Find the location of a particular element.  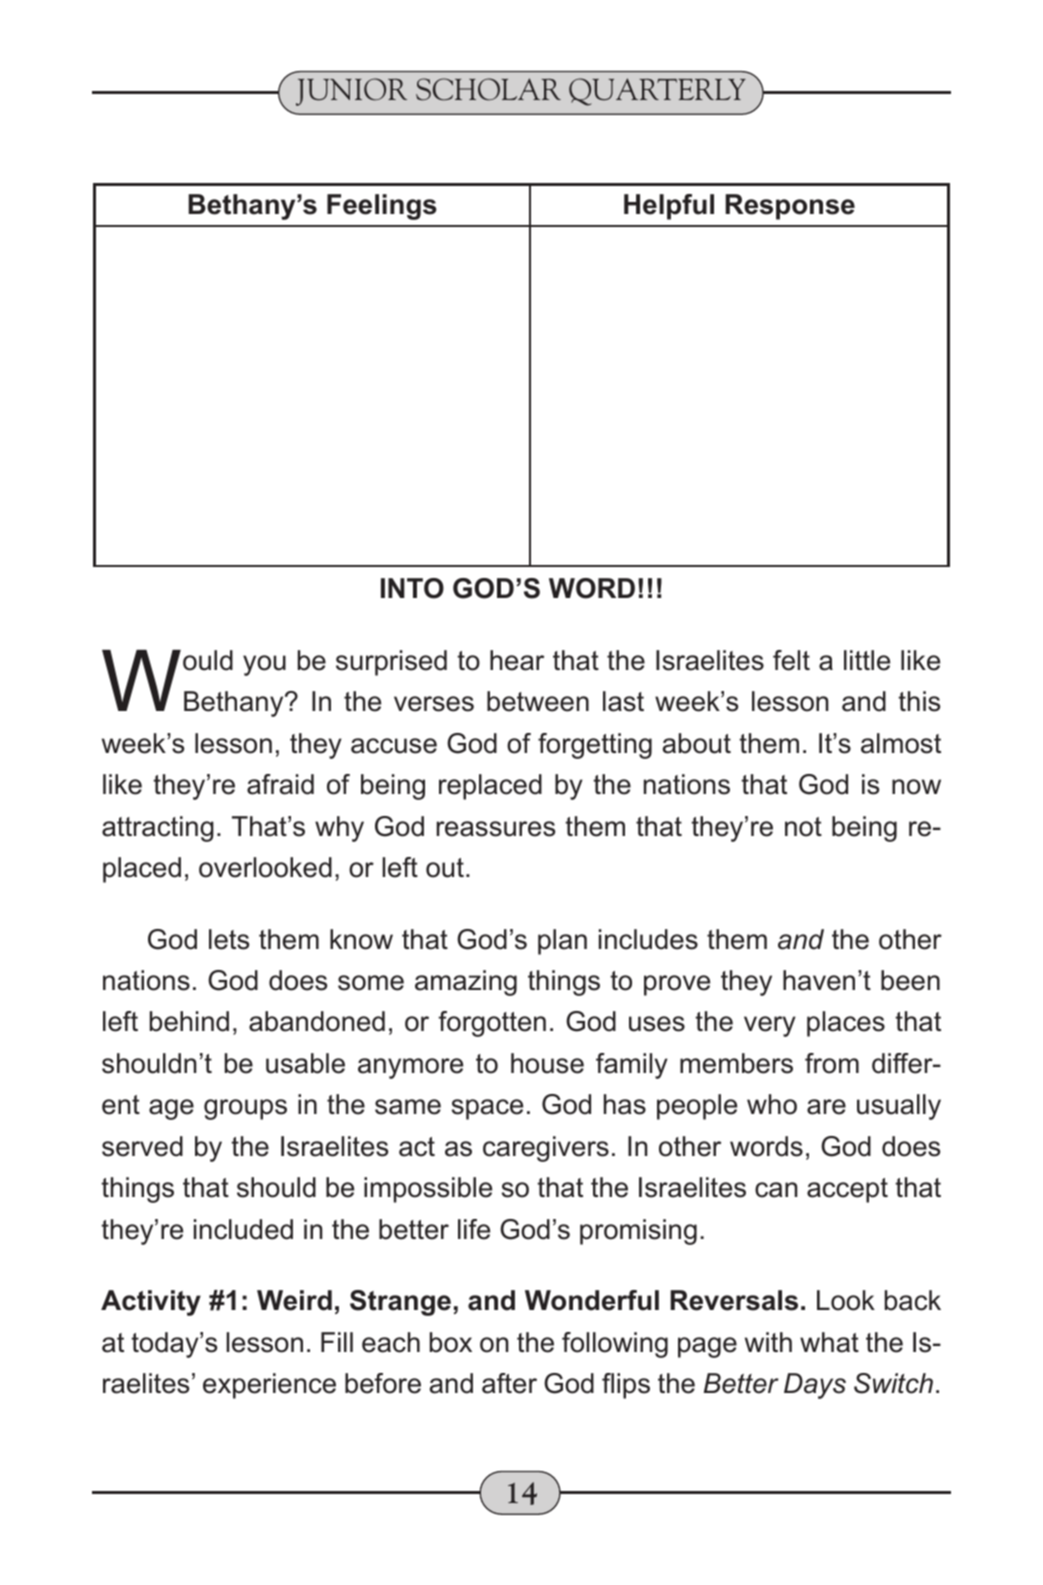

between is located at coordinates (538, 701).
